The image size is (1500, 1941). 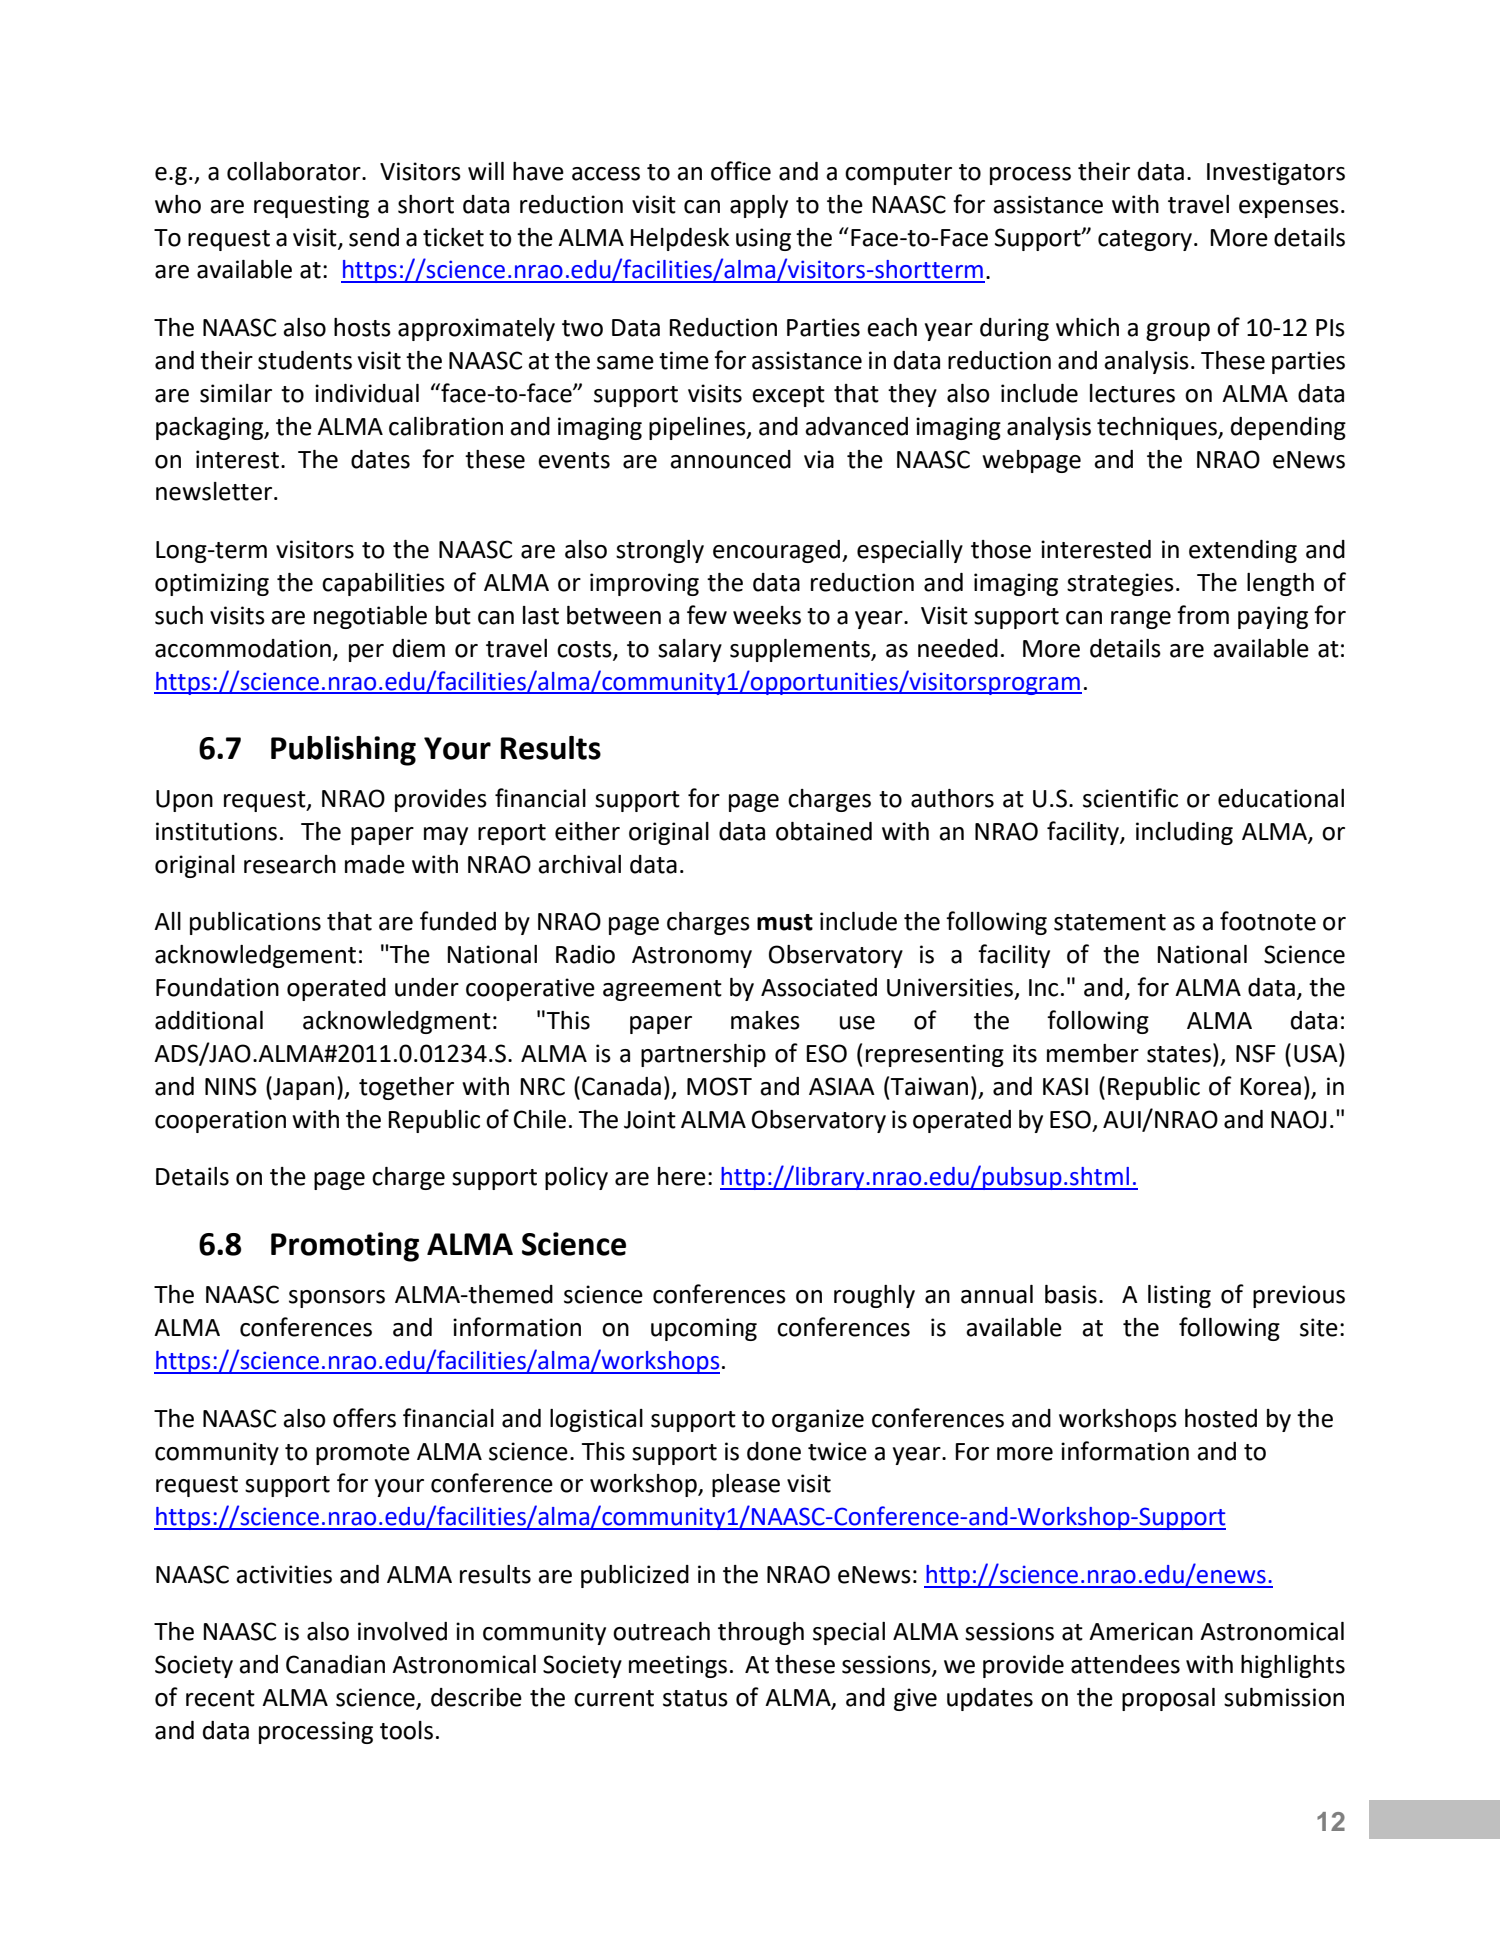 What do you see at coordinates (759, 206) in the screenshot?
I see `apply` at bounding box center [759, 206].
